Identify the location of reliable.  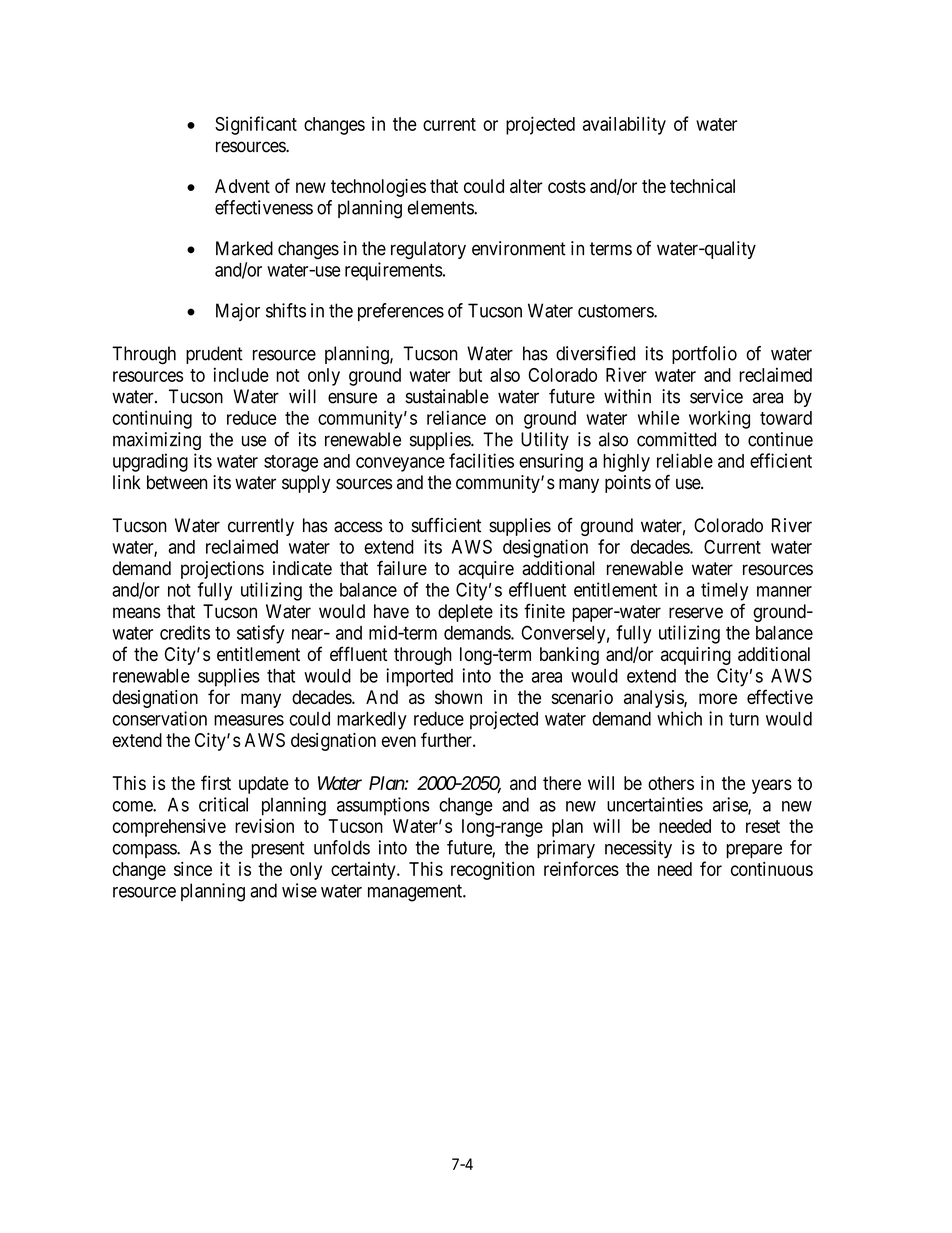
(685, 460).
